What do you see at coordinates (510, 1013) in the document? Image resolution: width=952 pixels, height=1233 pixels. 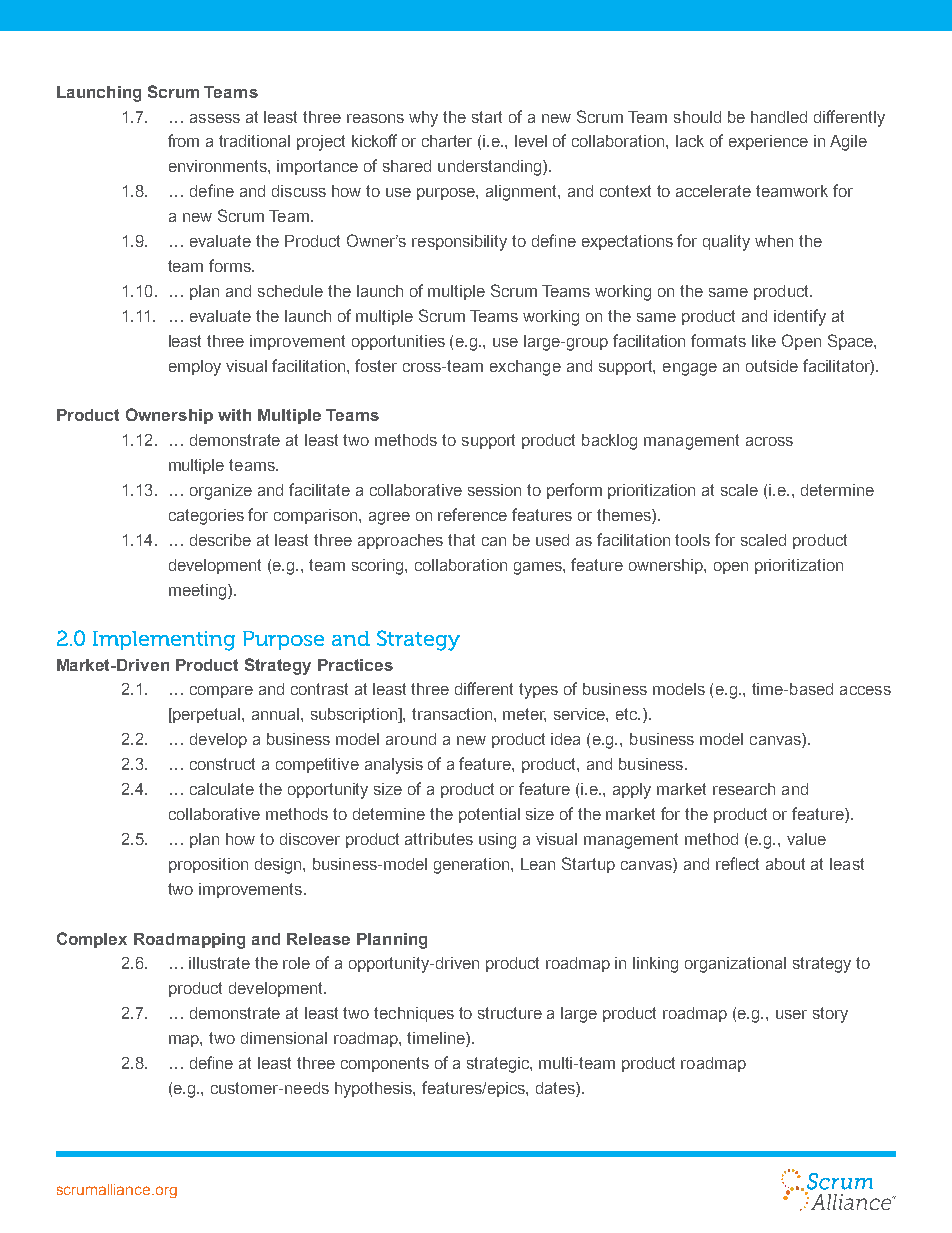 I see `structure` at bounding box center [510, 1013].
